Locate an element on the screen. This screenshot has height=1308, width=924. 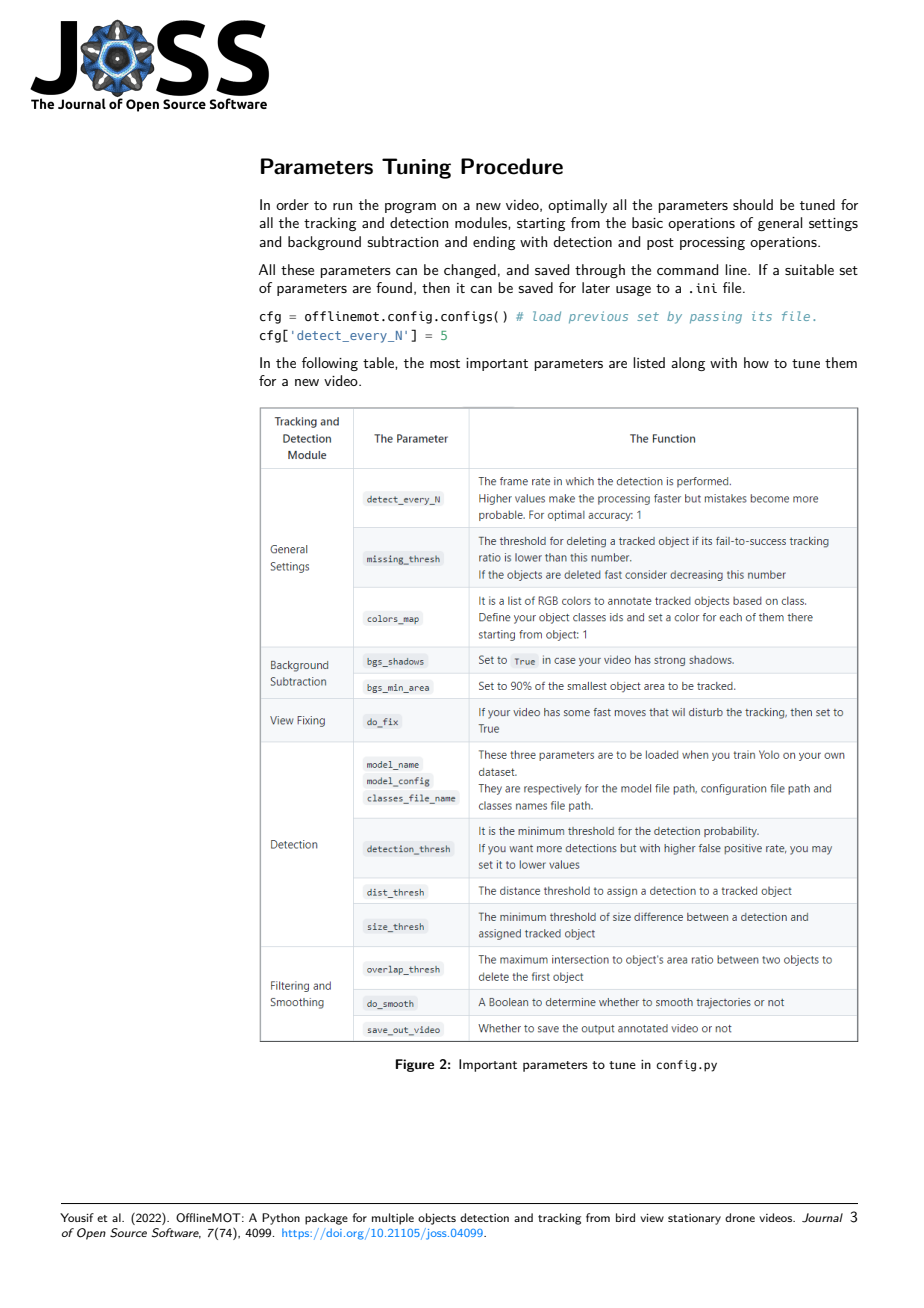
Software is located at coordinates (176, 1233).
